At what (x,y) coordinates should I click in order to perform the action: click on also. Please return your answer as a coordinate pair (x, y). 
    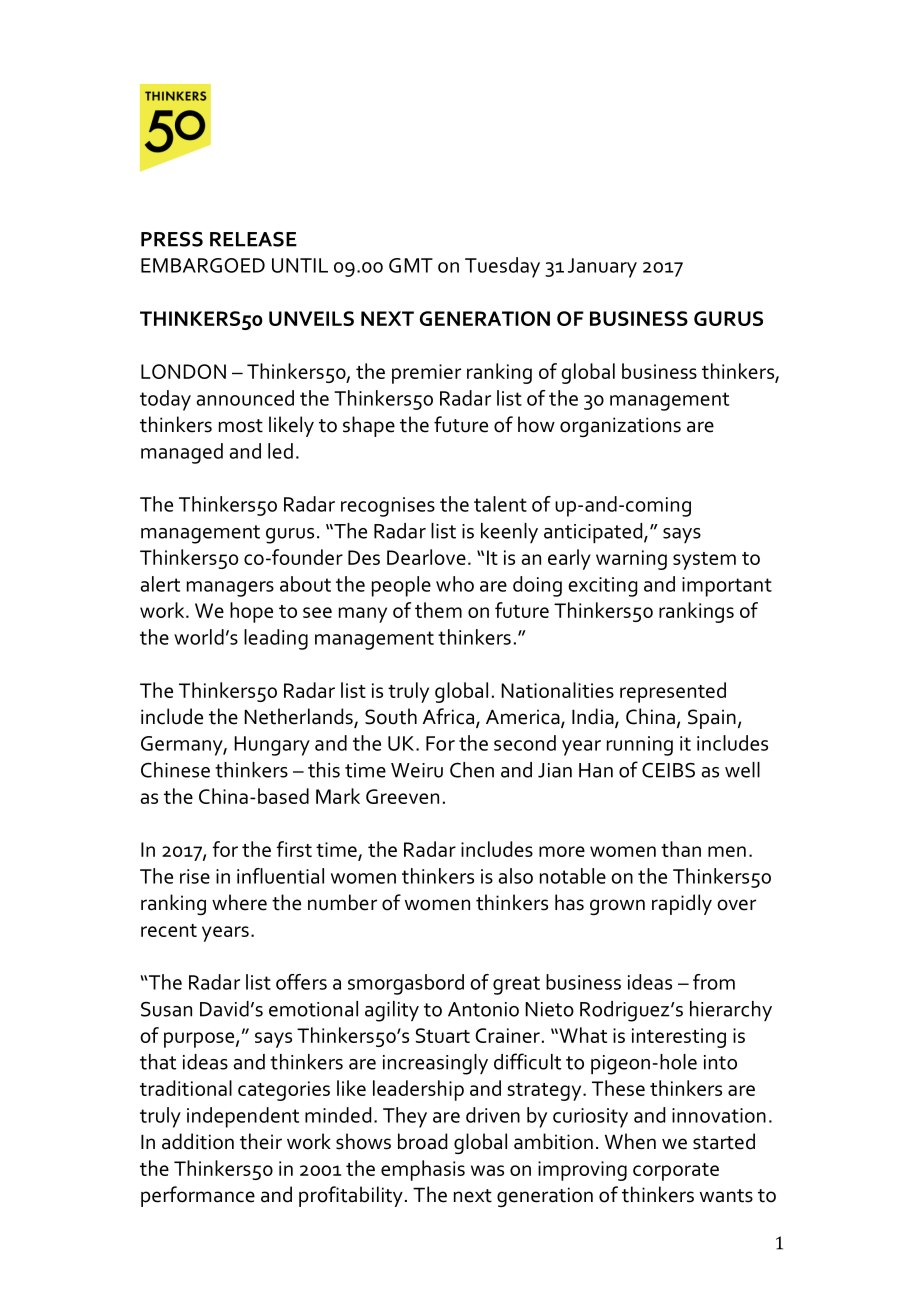
    Looking at the image, I should click on (515, 876).
